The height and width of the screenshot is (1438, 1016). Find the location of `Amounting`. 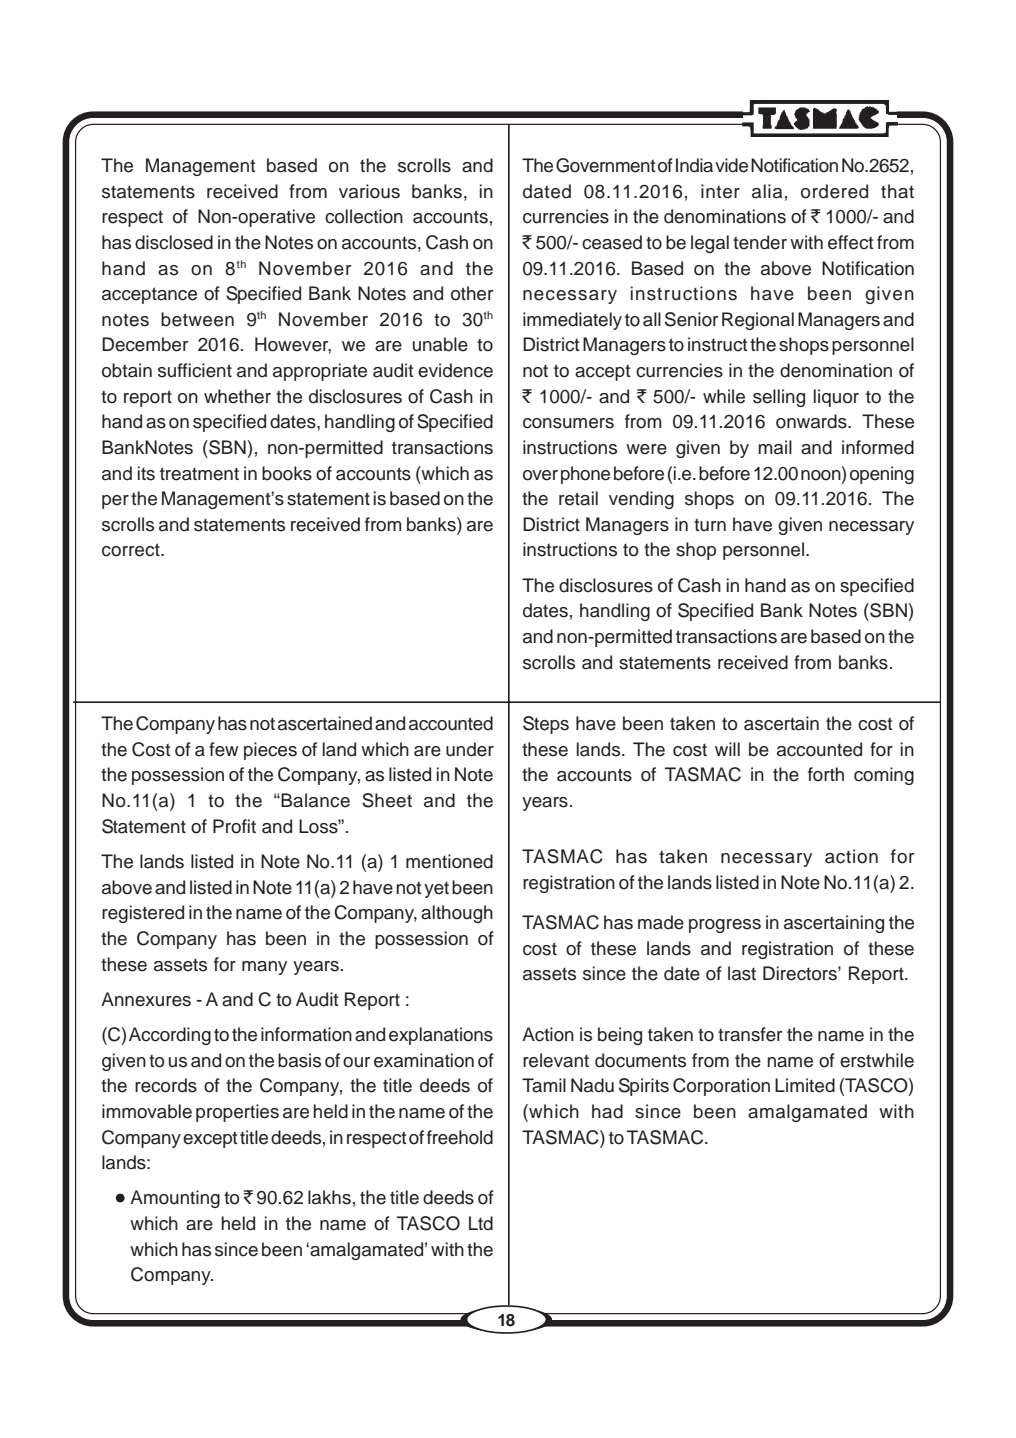

Amounting is located at coordinates (175, 1199).
